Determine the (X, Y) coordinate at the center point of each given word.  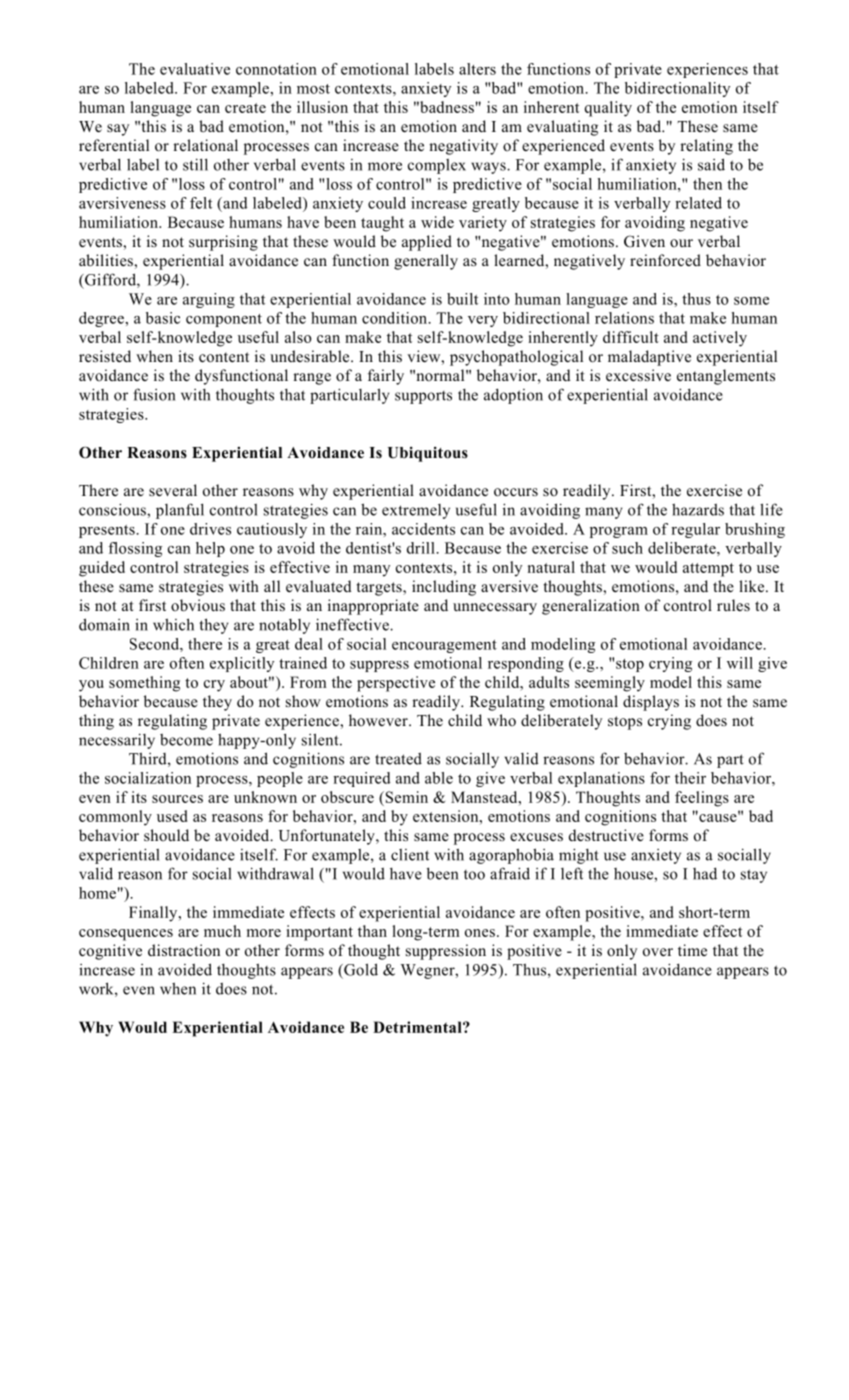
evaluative (195, 69)
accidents (423, 529)
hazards (698, 509)
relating (706, 147)
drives (210, 529)
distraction (184, 950)
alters (477, 69)
